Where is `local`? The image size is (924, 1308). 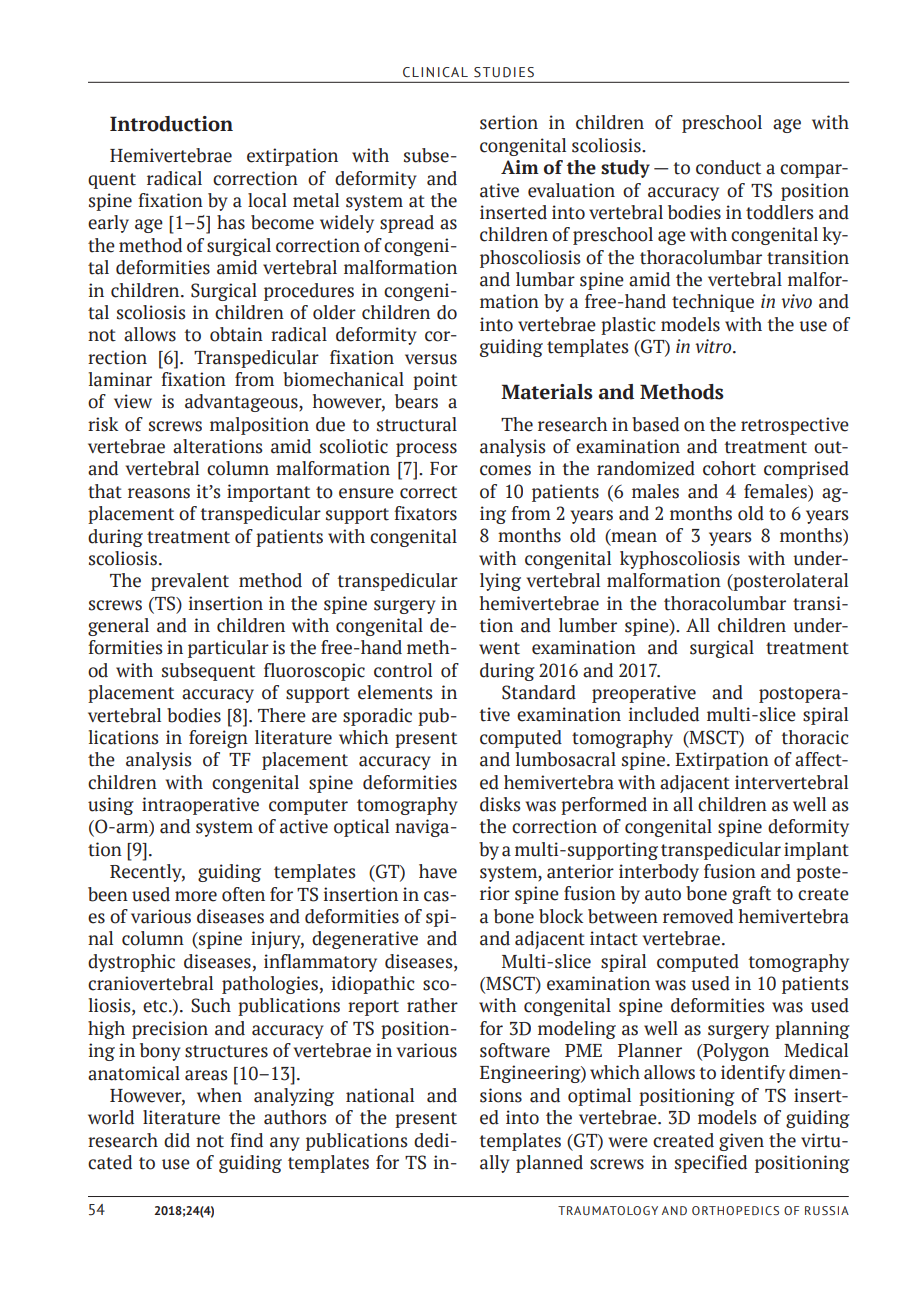
local is located at coordinates (267, 200).
